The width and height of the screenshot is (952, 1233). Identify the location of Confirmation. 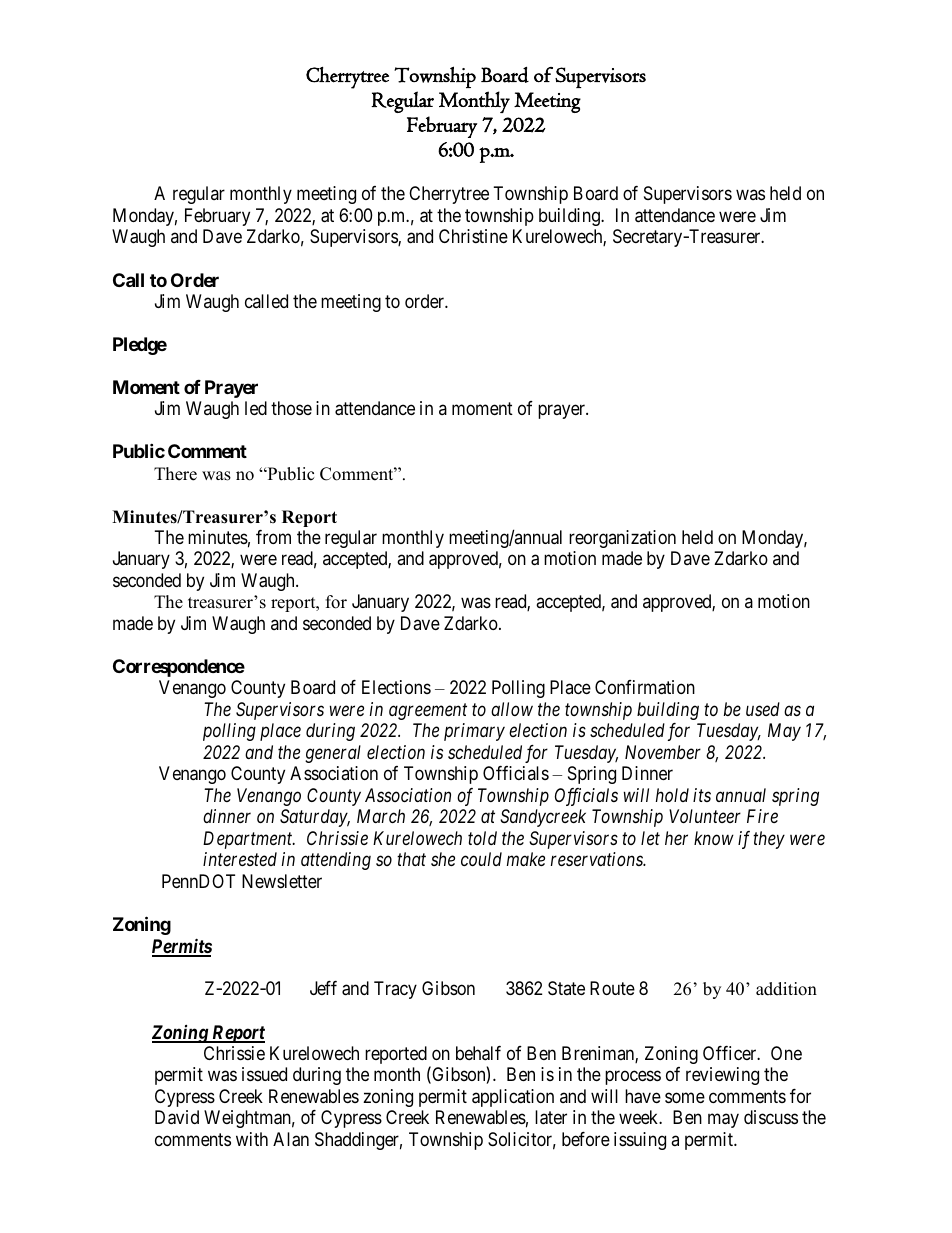
(645, 687).
